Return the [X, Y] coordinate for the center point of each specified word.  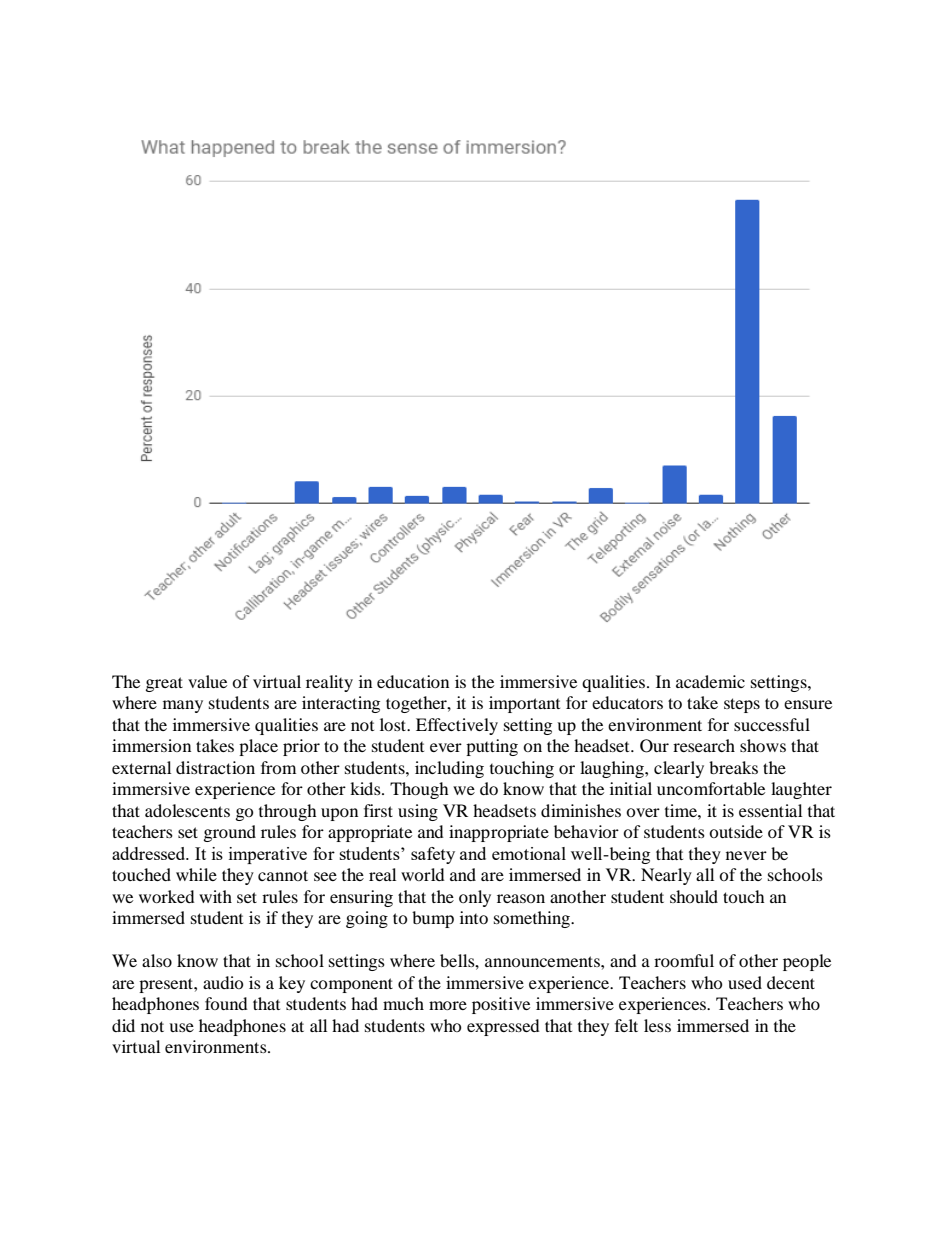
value [207, 681]
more [448, 1005]
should [694, 896]
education [413, 681]
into [474, 917]
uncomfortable [711, 788]
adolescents [187, 810]
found [226, 1003]
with [215, 896]
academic [710, 681]
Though [419, 790]
